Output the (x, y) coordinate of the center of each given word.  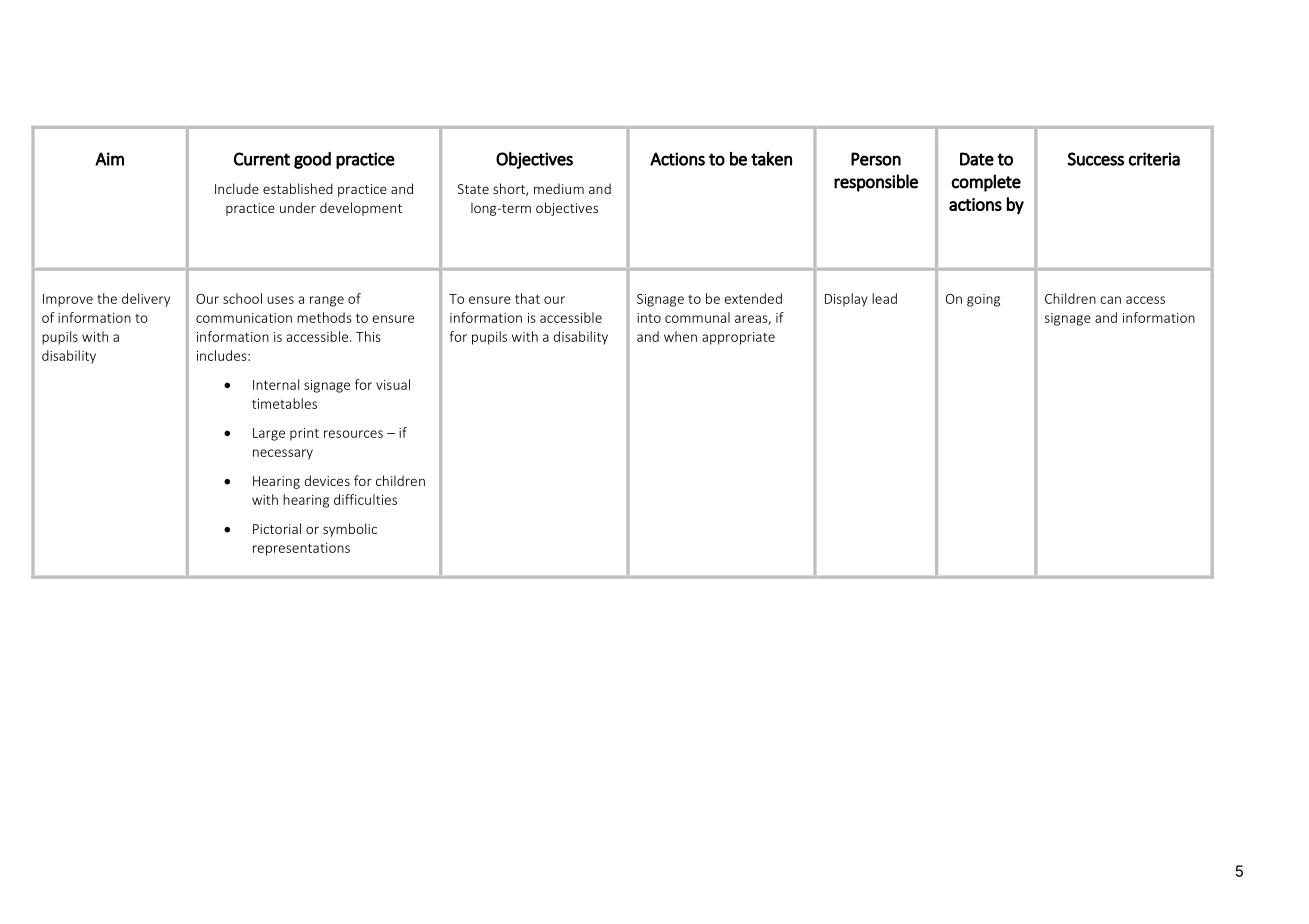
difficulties (365, 499)
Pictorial (277, 528)
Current (262, 159)
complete (986, 183)
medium (559, 188)
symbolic (350, 530)
